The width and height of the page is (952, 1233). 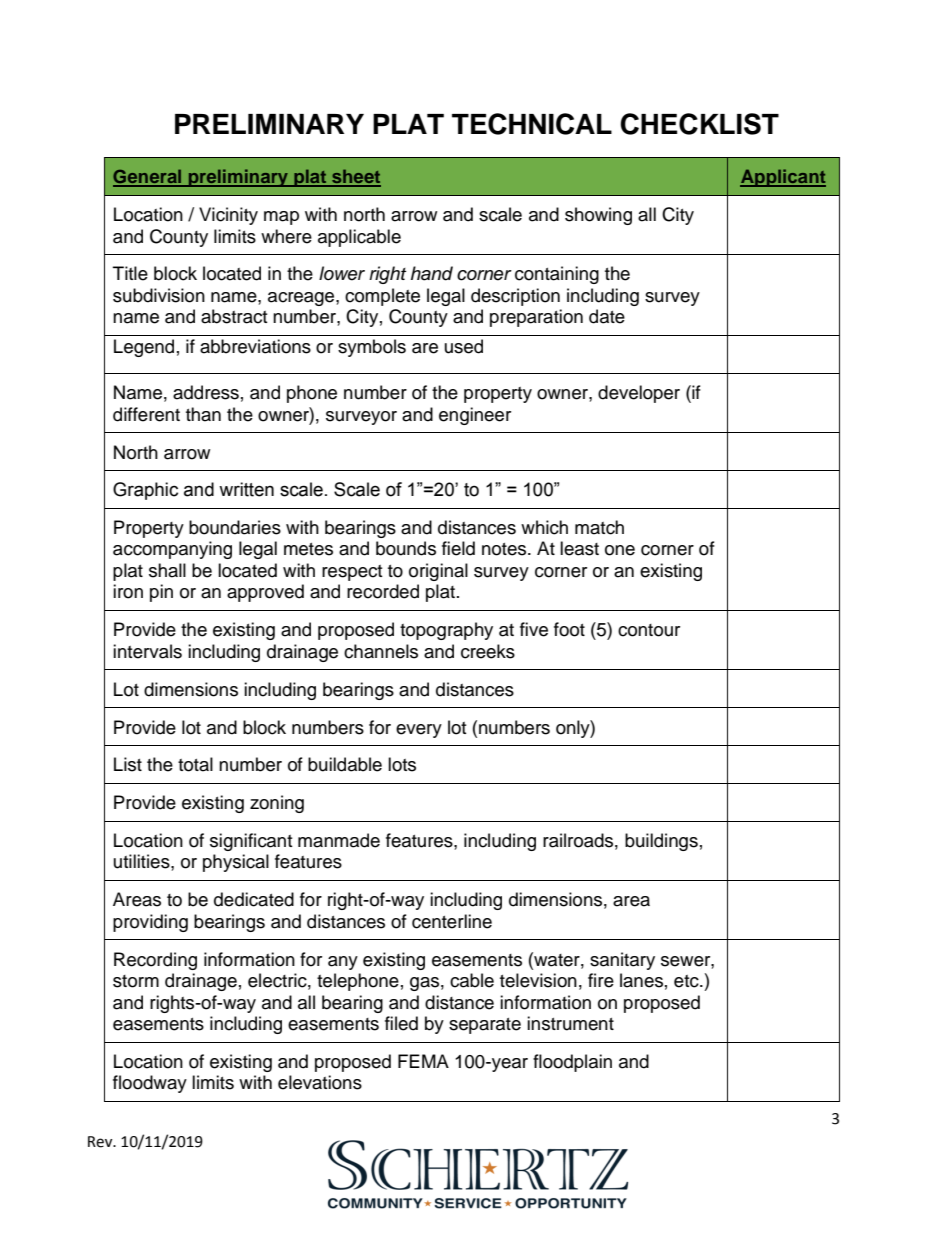 What do you see at coordinates (649, 630) in the page?
I see `contour` at bounding box center [649, 630].
